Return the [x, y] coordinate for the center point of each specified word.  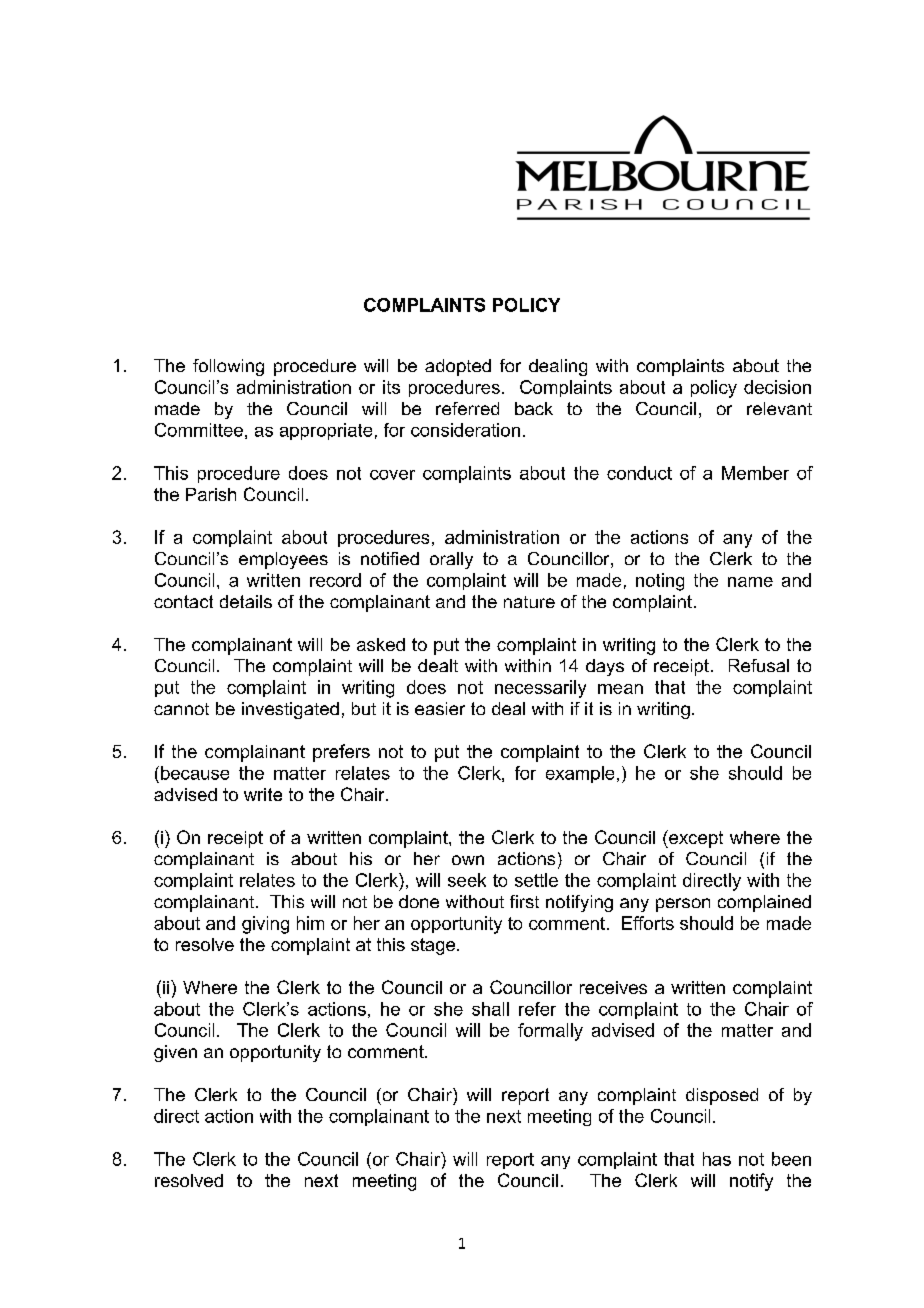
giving [265, 925]
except [695, 839]
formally [550, 1032]
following [228, 367]
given [175, 1053]
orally [451, 560]
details [246, 601]
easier [440, 708]
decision [777, 387]
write [263, 794]
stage [434, 946]
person [683, 905]
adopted [458, 367]
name [750, 582]
